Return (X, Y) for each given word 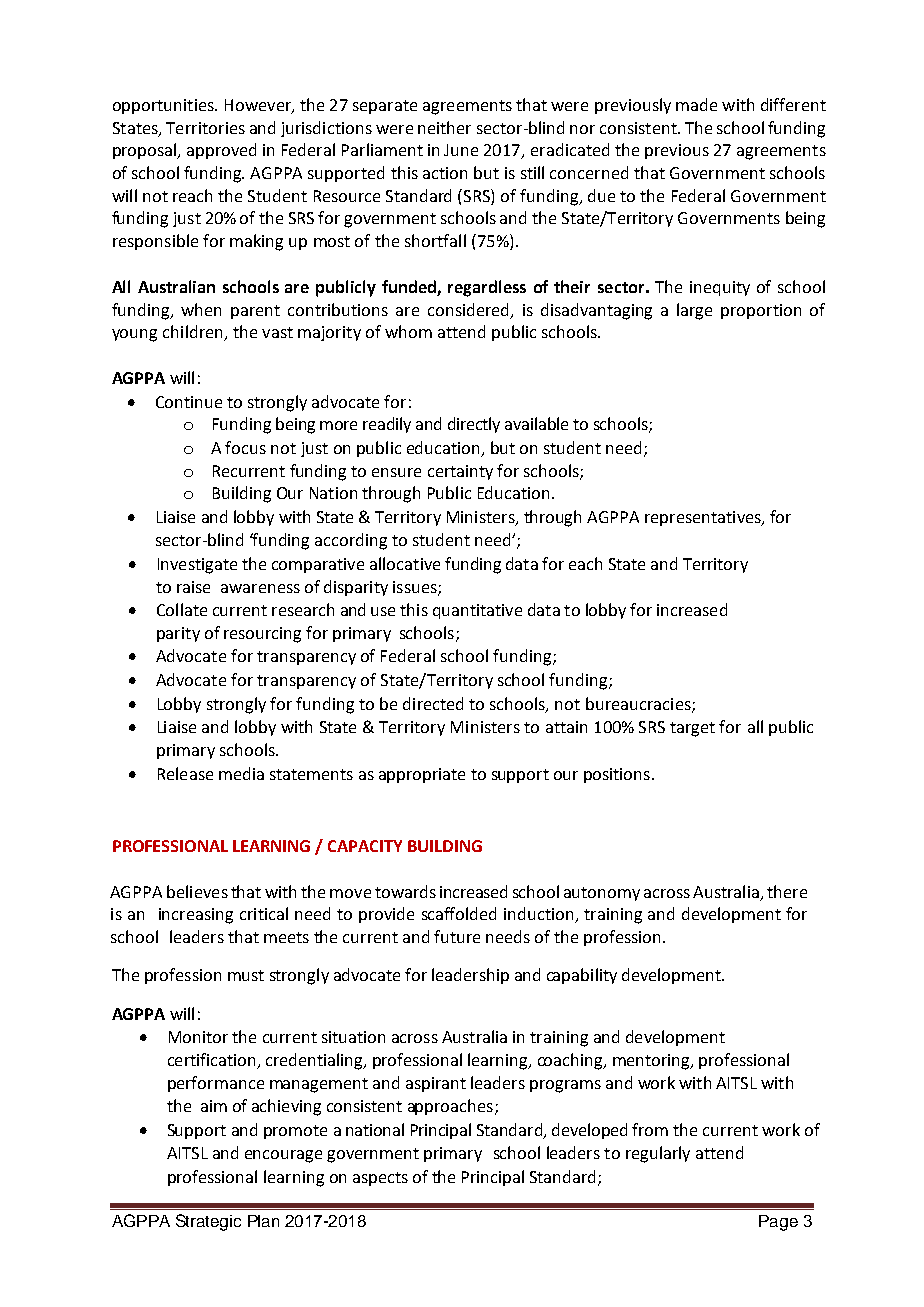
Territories (205, 128)
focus (245, 447)
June (461, 150)
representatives (704, 518)
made (696, 104)
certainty (460, 472)
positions (617, 775)
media (241, 773)
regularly (658, 1154)
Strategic (208, 1222)
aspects (380, 1179)
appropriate (422, 775)
